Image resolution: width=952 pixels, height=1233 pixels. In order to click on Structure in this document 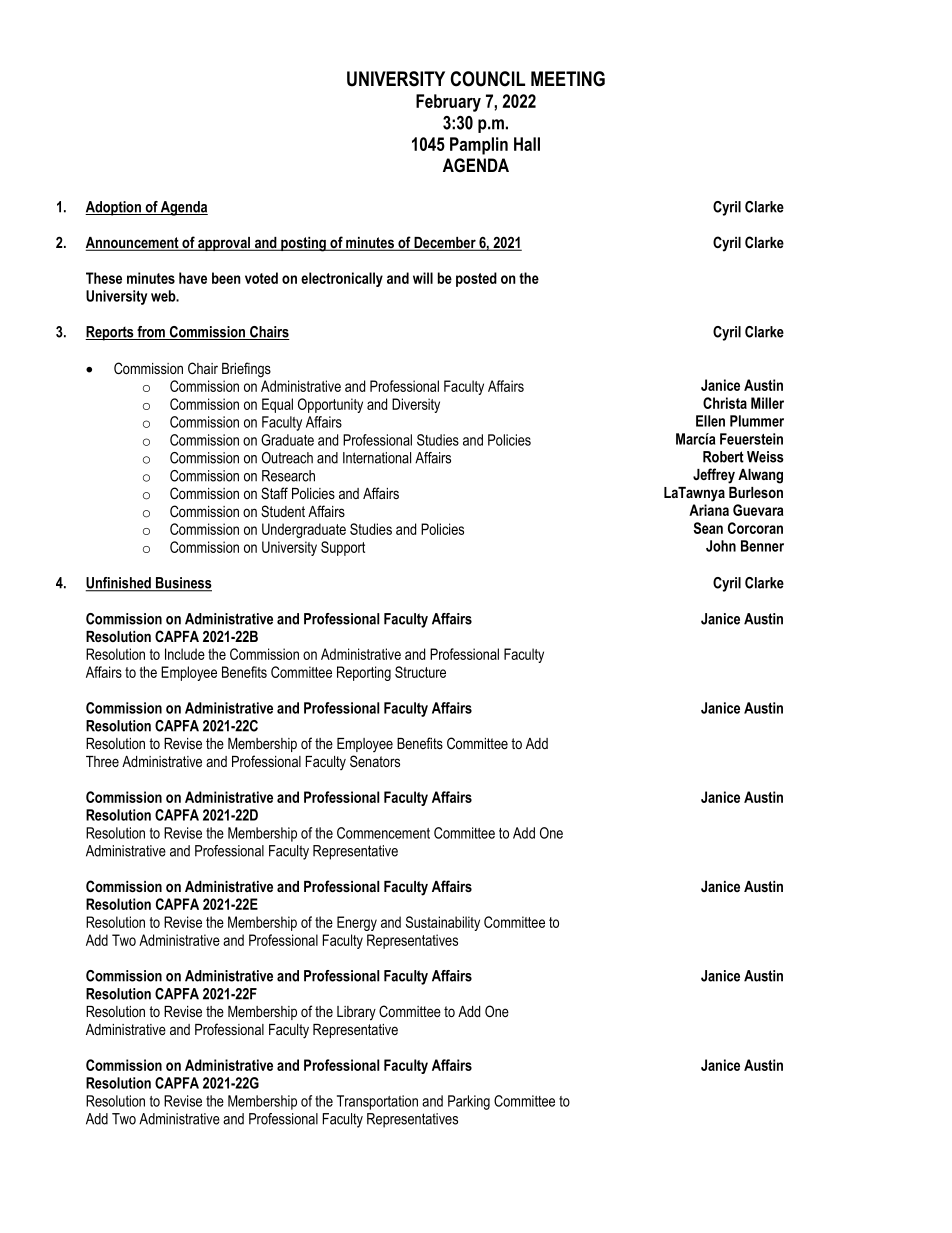, I will do `click(420, 672)`.
